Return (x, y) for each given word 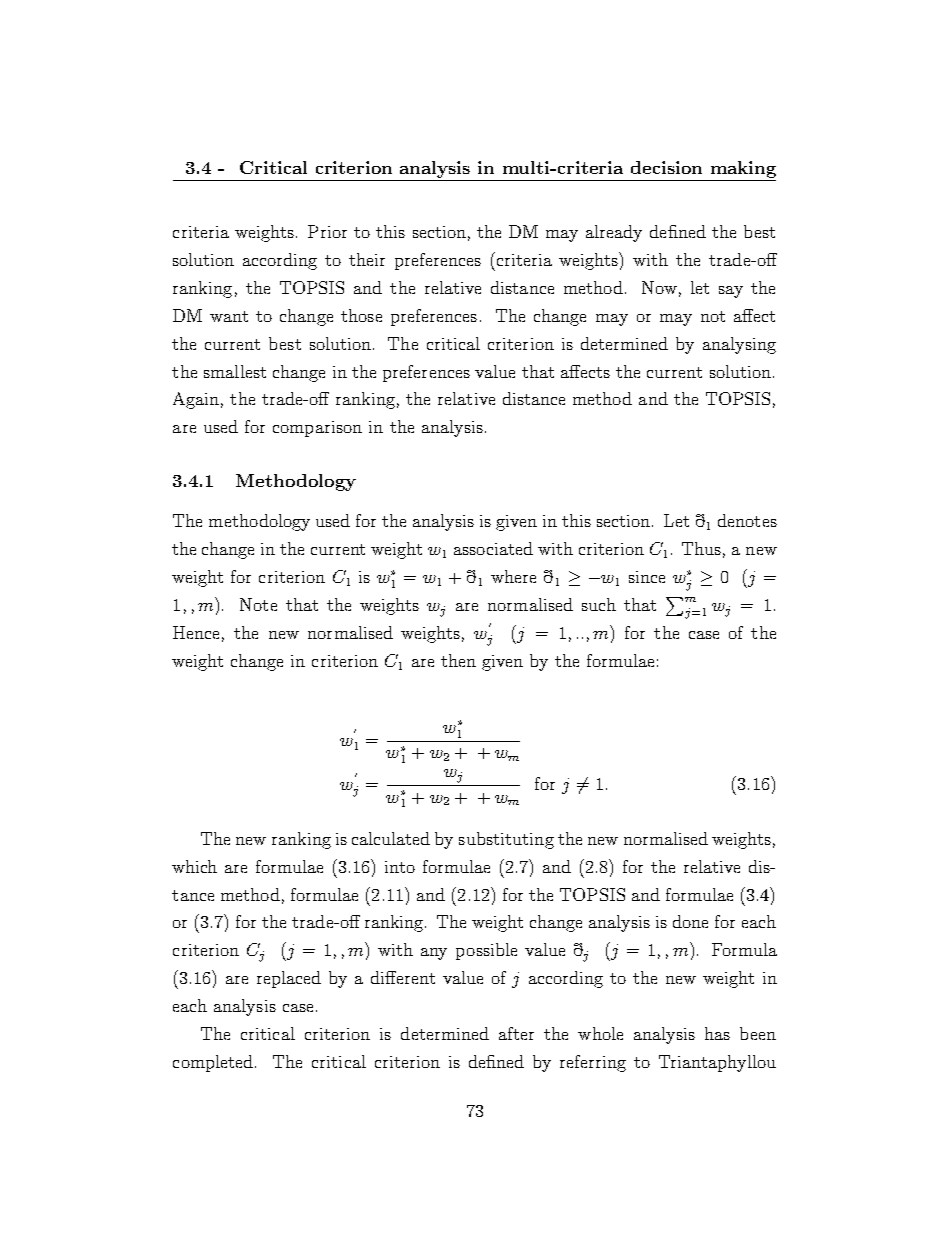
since (647, 577)
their (367, 259)
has (717, 1033)
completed (213, 1063)
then (458, 660)
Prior (327, 231)
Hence (196, 632)
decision (666, 167)
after (516, 1033)
